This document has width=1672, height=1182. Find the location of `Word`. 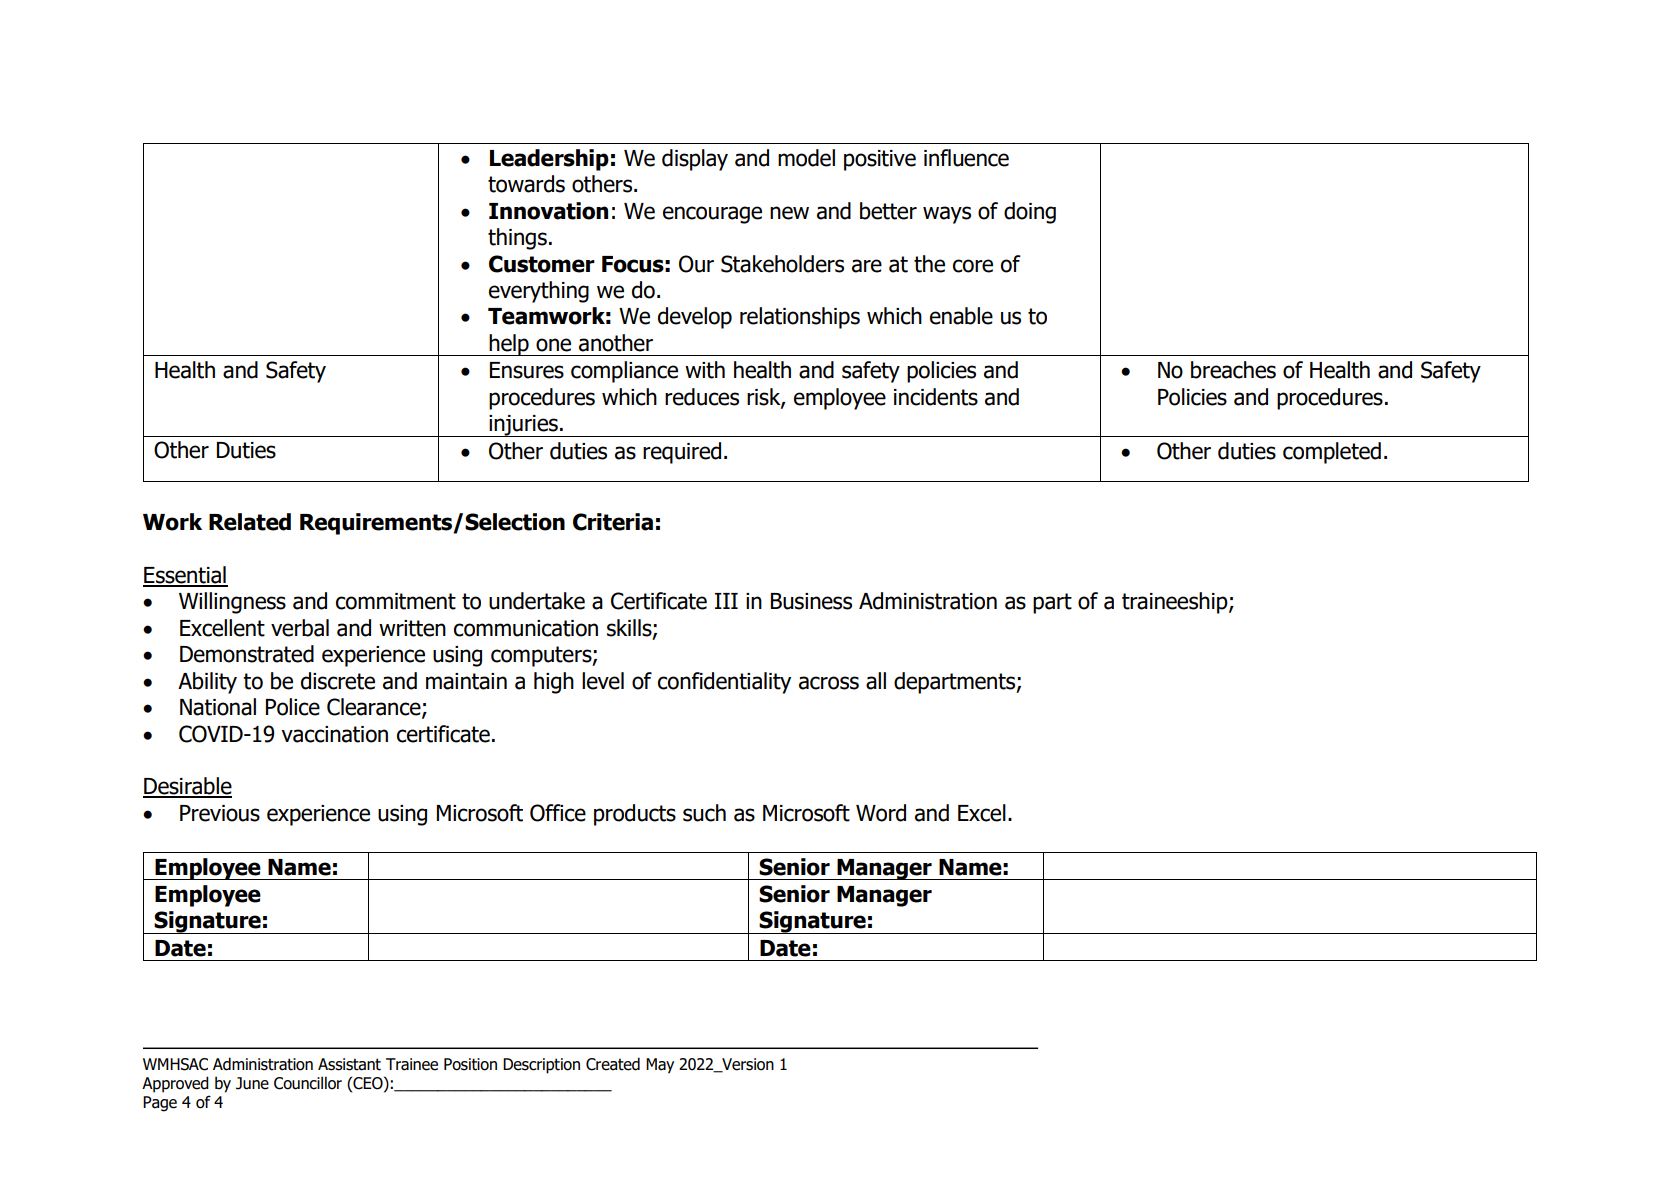

Word is located at coordinates (881, 813).
